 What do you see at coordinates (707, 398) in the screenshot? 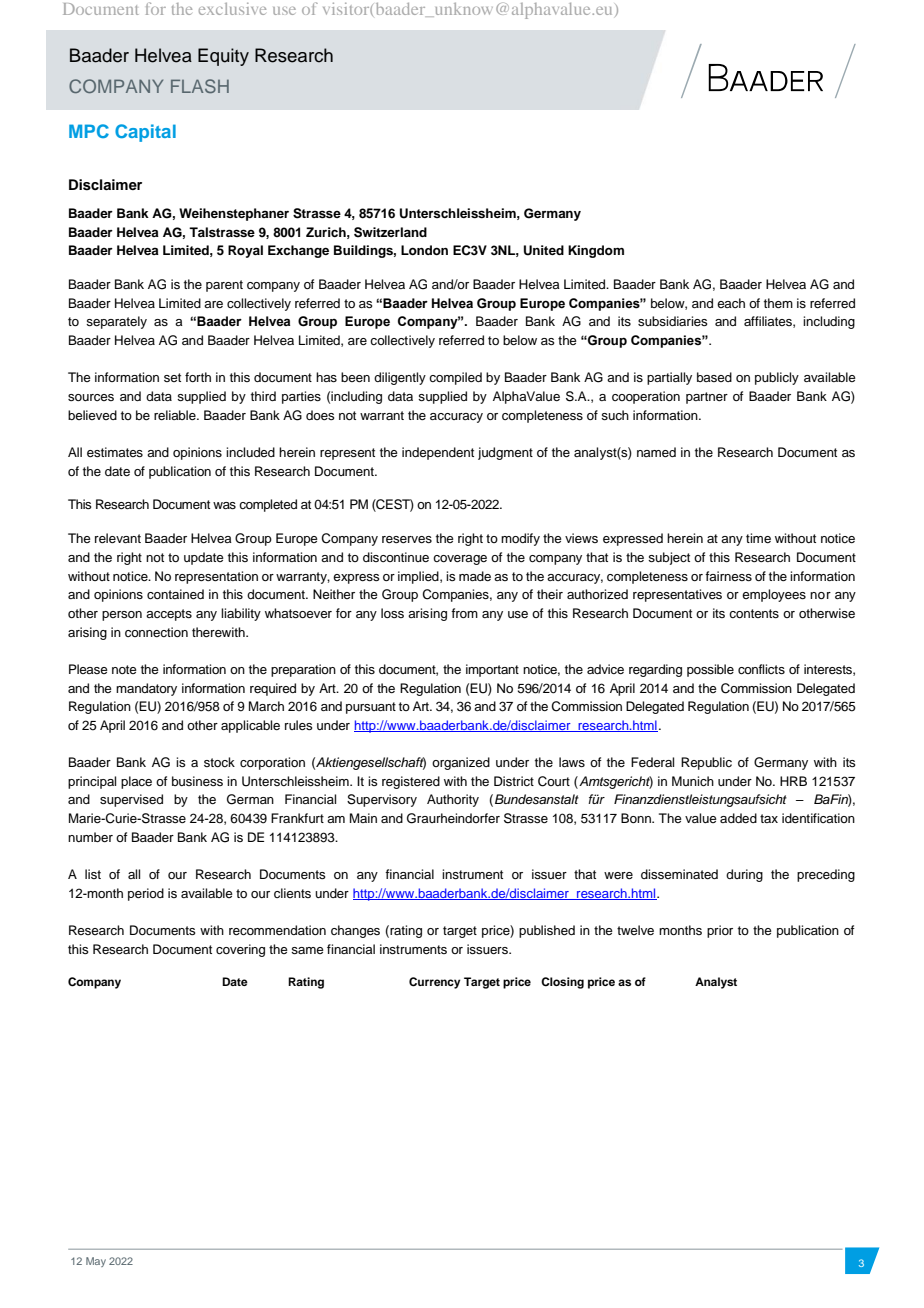
I see `partner` at bounding box center [707, 398].
